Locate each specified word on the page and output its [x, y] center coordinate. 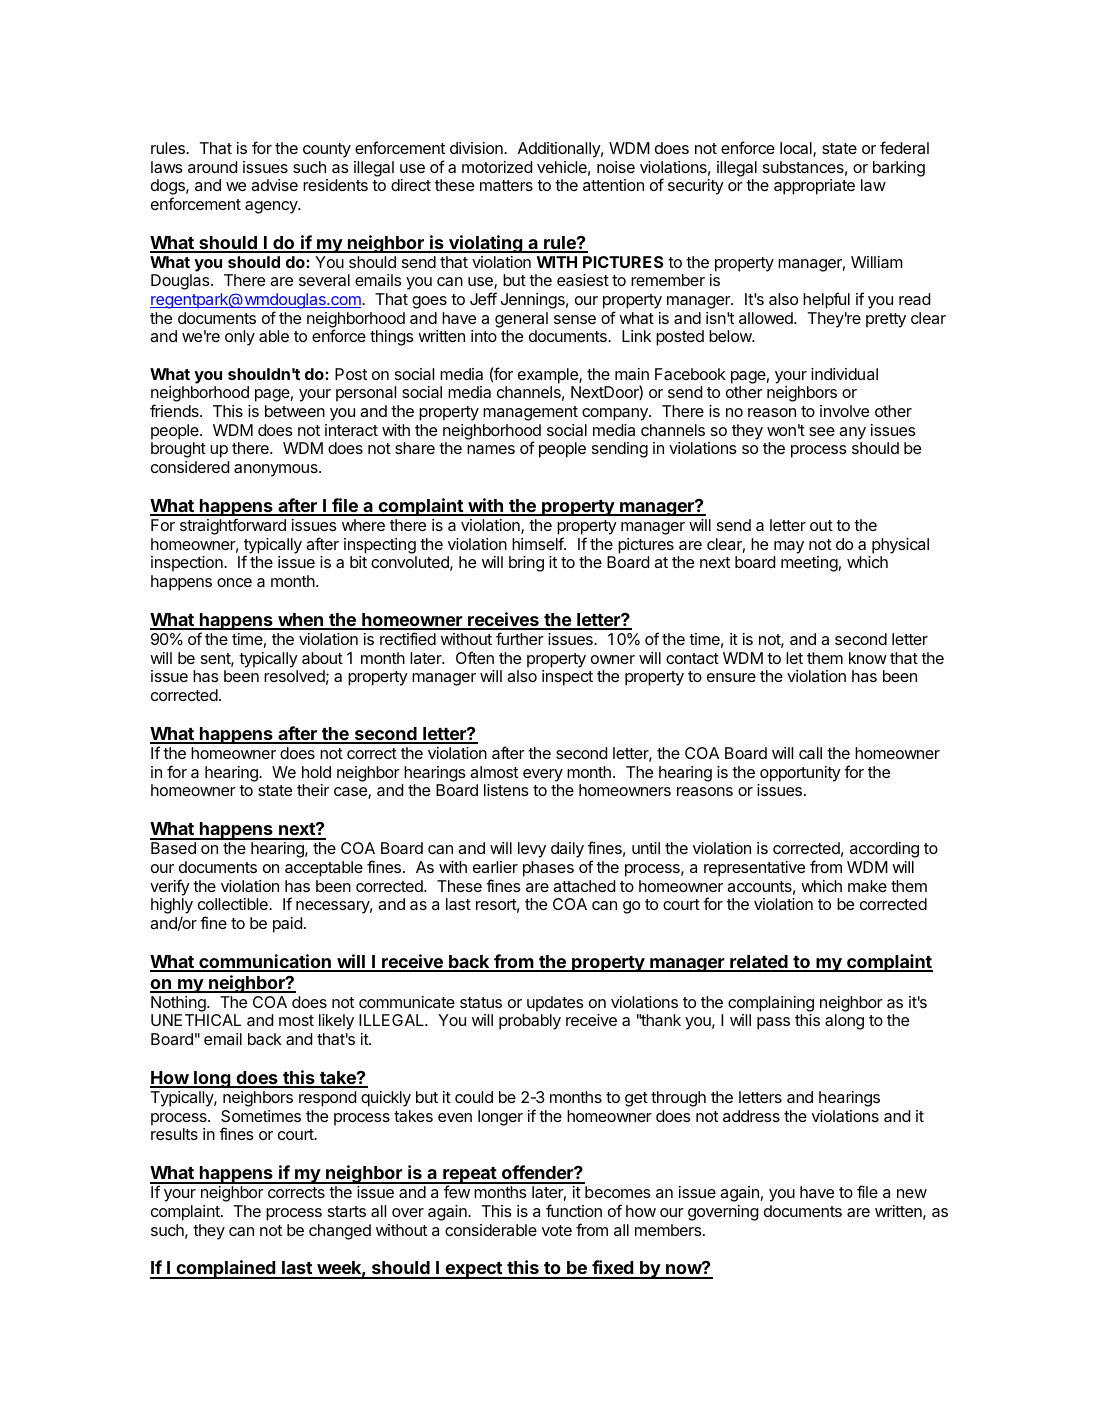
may [789, 547]
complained [226, 1269]
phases [548, 869]
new [912, 1193]
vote [557, 1230]
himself [538, 543]
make [867, 886]
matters [506, 185]
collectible [234, 904]
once [234, 582]
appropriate [814, 187]
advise [274, 185]
